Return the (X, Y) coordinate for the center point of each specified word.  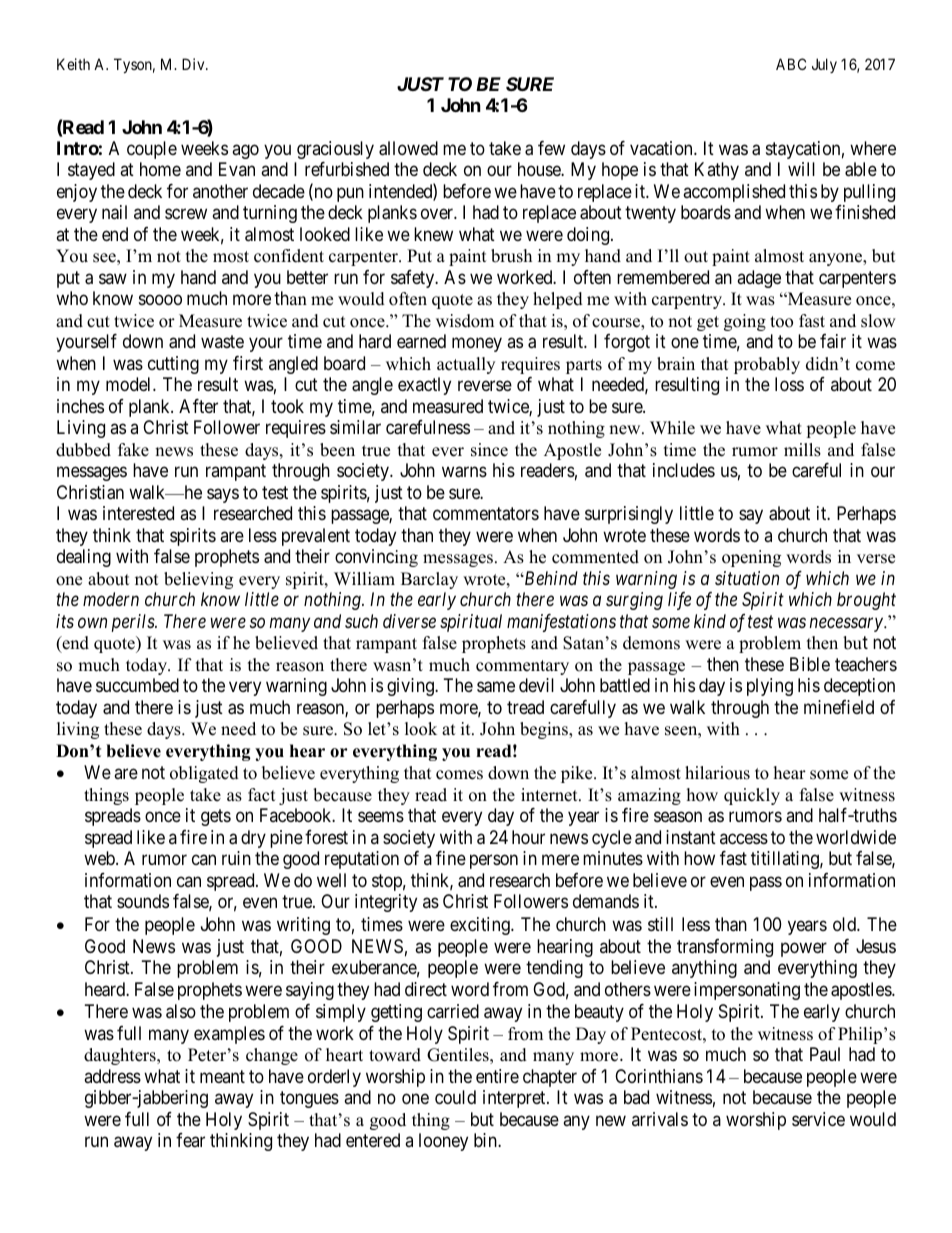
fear (190, 1140)
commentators (486, 514)
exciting (481, 926)
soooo (160, 300)
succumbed (137, 685)
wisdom (465, 321)
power (804, 949)
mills (802, 450)
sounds (143, 901)
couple (152, 150)
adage (759, 279)
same (496, 687)
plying (770, 687)
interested (138, 513)
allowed (408, 148)
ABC (791, 64)
